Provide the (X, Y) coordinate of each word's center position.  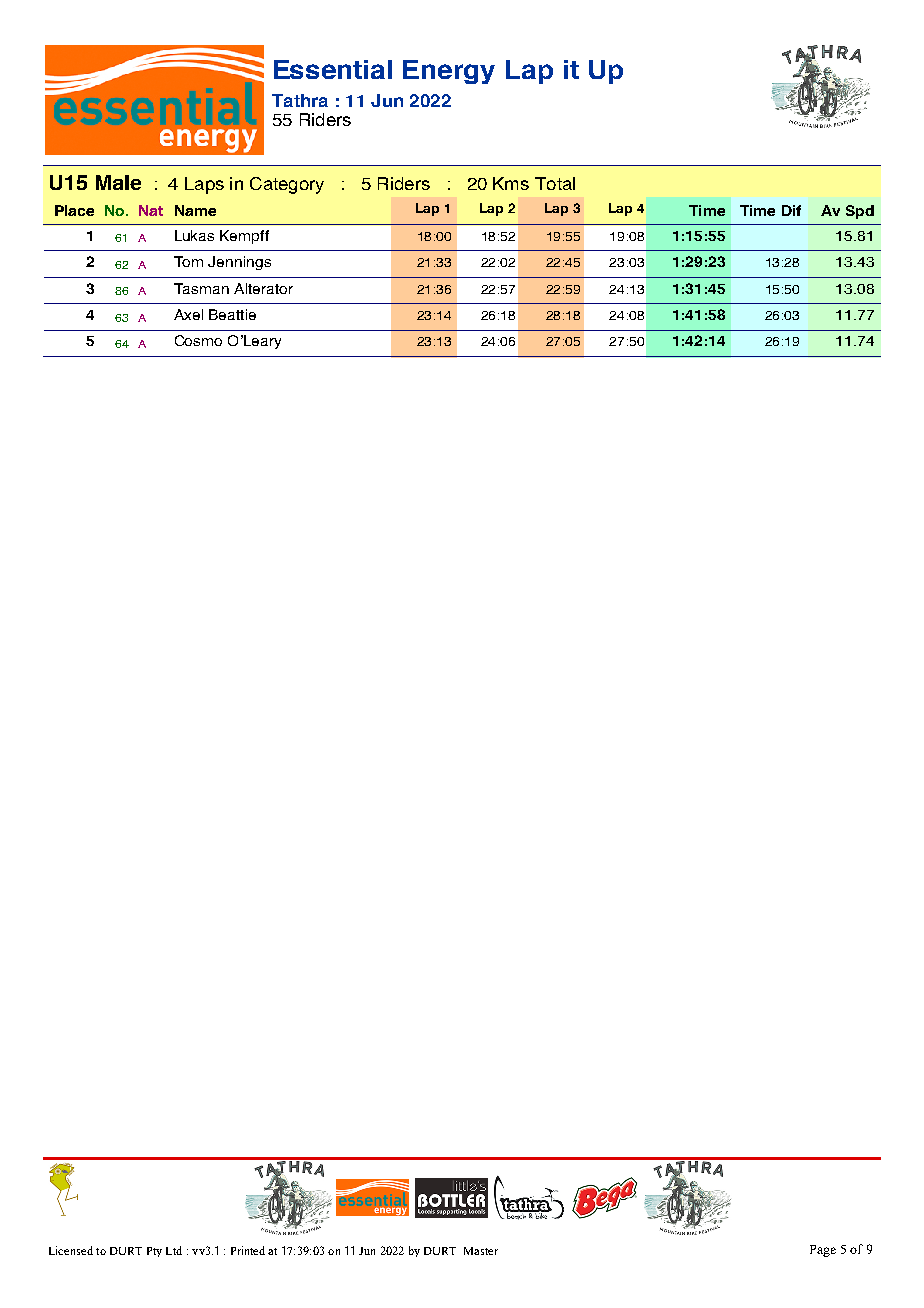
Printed (248, 1250)
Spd (860, 212)
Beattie (232, 314)
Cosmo (198, 340)
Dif (791, 210)
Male (118, 182)
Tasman (201, 288)
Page (823, 1251)
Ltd (174, 1250)
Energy (449, 72)
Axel (188, 314)
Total (555, 183)
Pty (154, 1252)
